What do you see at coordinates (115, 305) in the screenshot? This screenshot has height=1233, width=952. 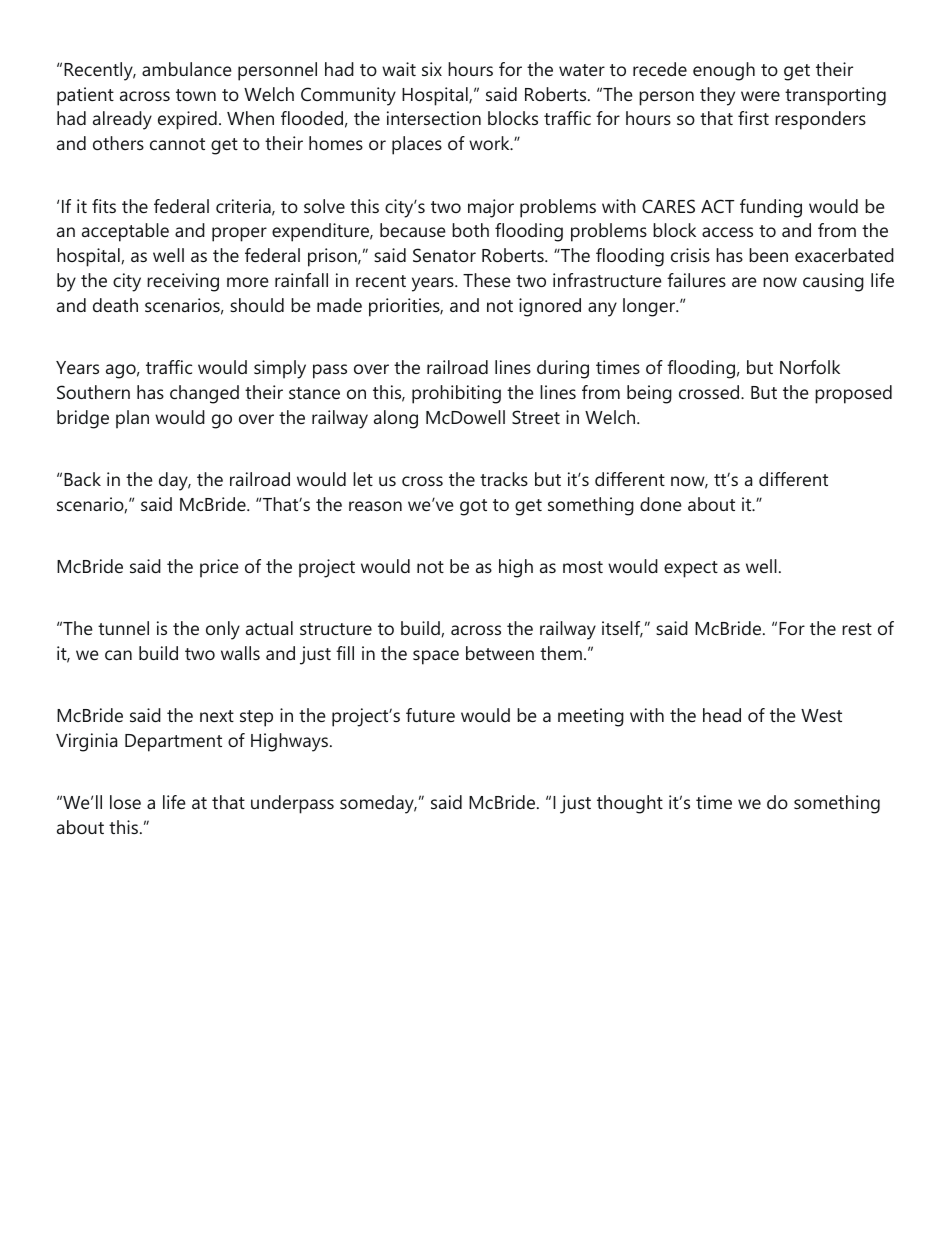 I see `death` at bounding box center [115, 305].
